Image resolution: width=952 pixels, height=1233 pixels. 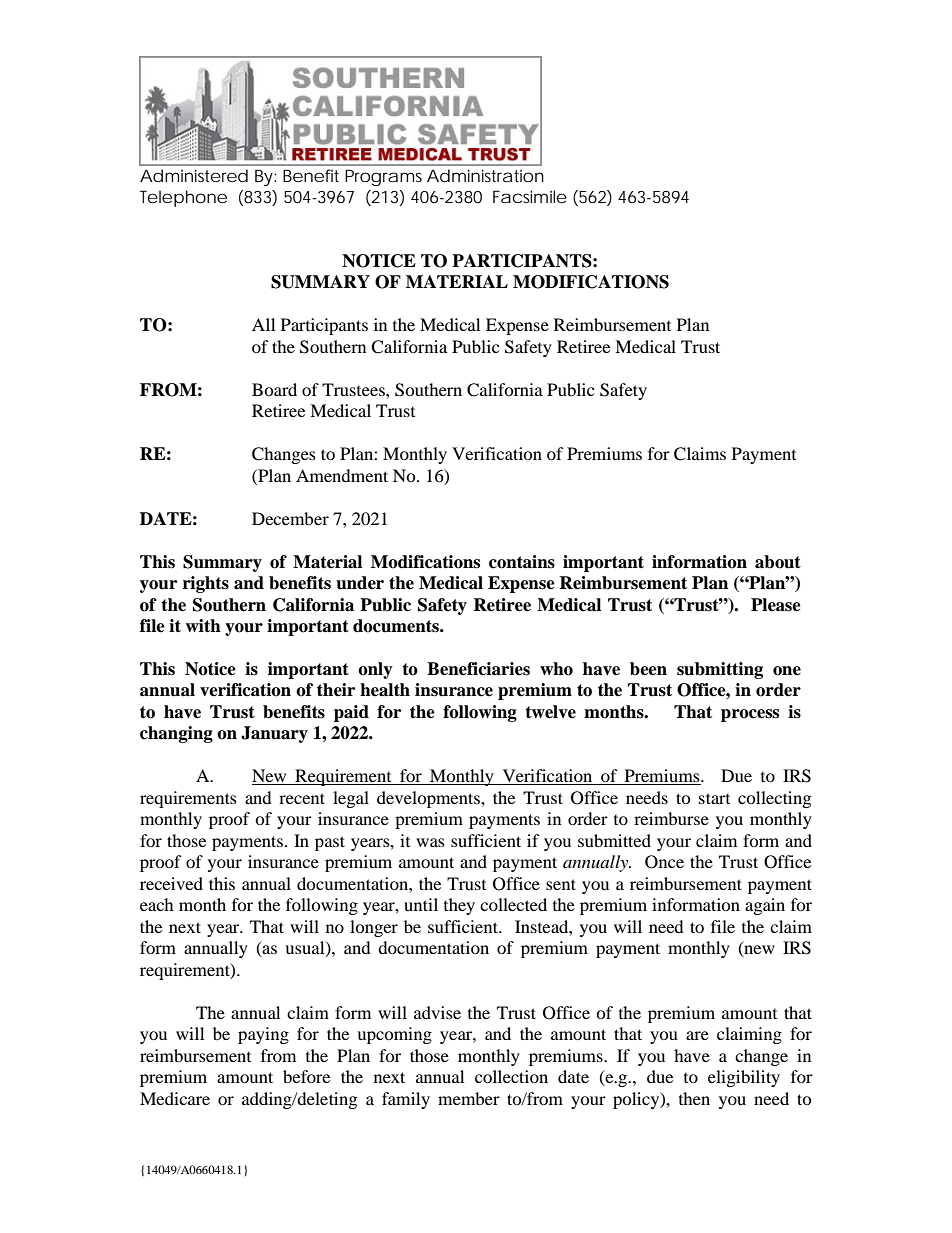 What do you see at coordinates (183, 198) in the screenshot?
I see `Telephone` at bounding box center [183, 198].
